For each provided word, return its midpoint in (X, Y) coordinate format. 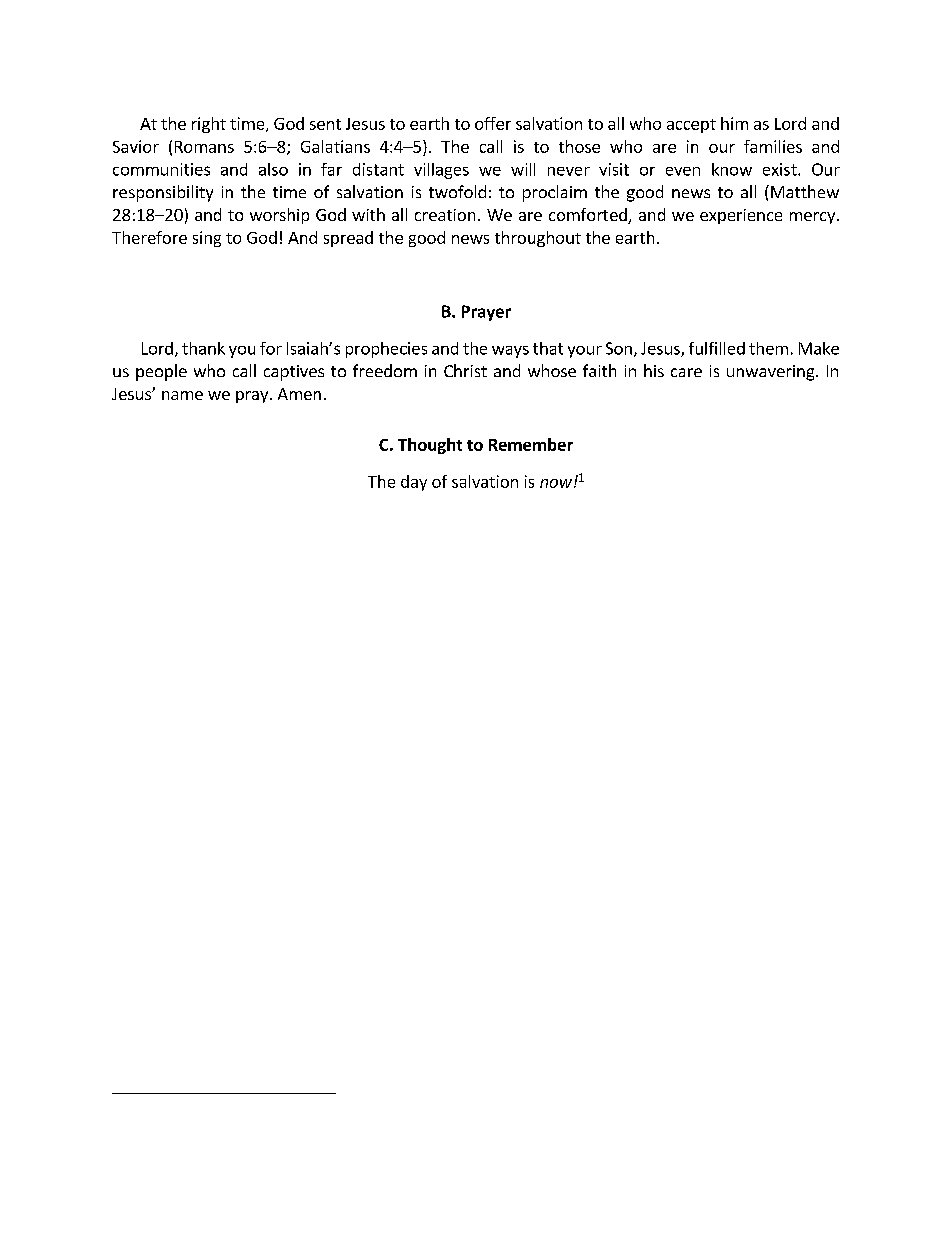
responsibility (163, 193)
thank (203, 348)
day (414, 483)
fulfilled (717, 348)
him (734, 123)
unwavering (772, 373)
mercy (814, 218)
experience (741, 216)
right (209, 125)
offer (493, 123)
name (182, 395)
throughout (538, 239)
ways (510, 352)
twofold (457, 191)
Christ (465, 370)
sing (207, 239)
